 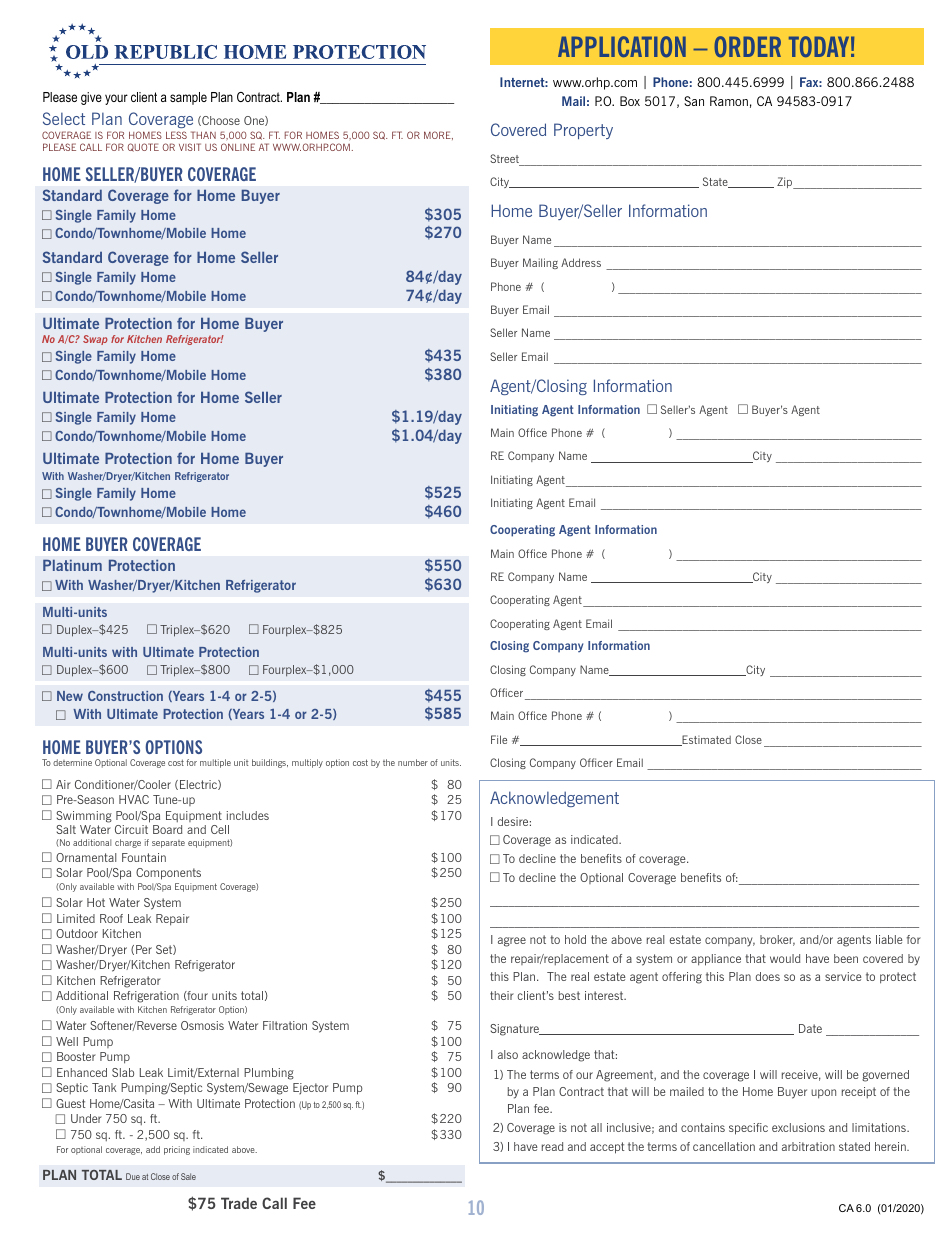 I want to click on Swap, so click(x=95, y=340).
